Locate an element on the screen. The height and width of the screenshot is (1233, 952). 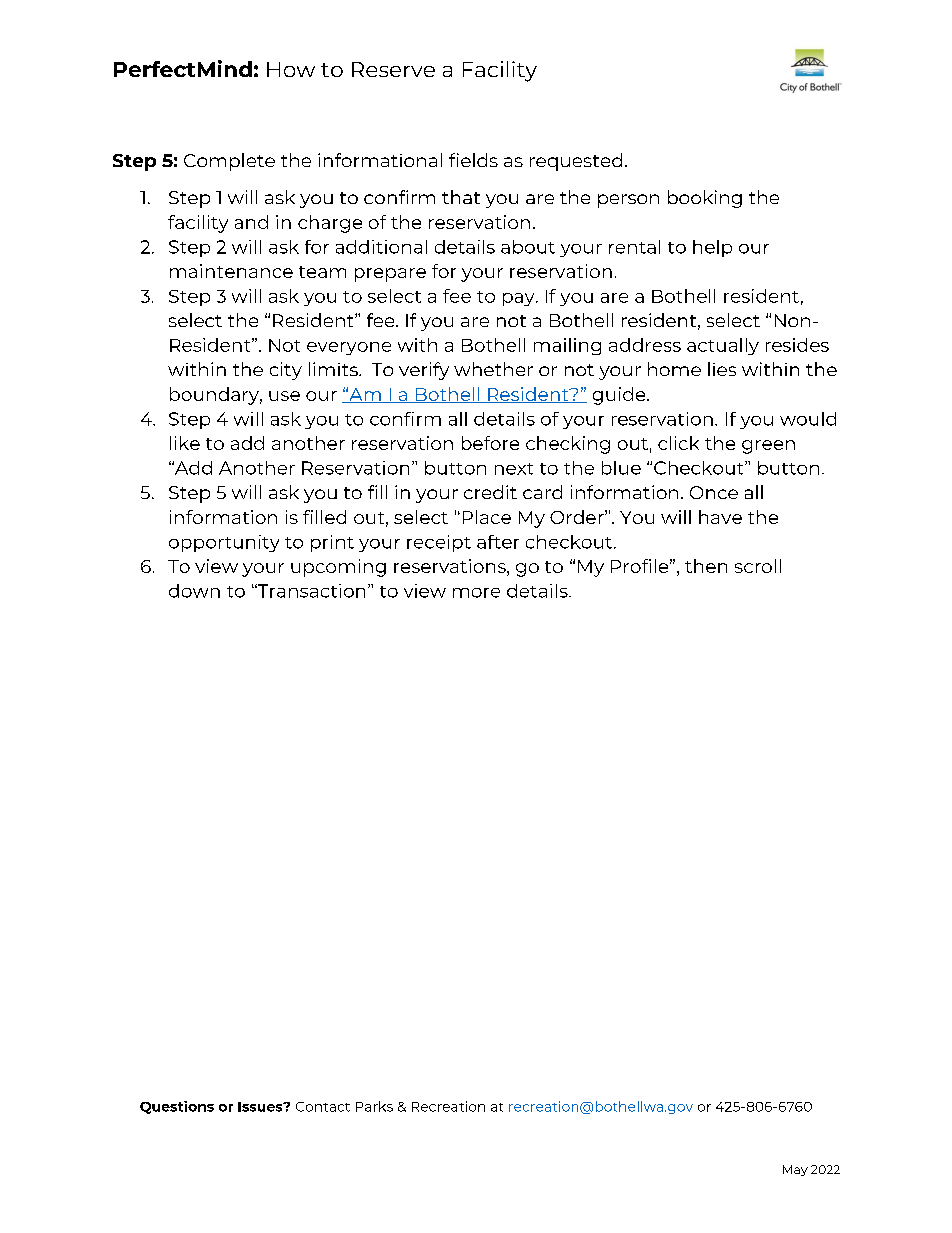
more is located at coordinates (476, 593).
